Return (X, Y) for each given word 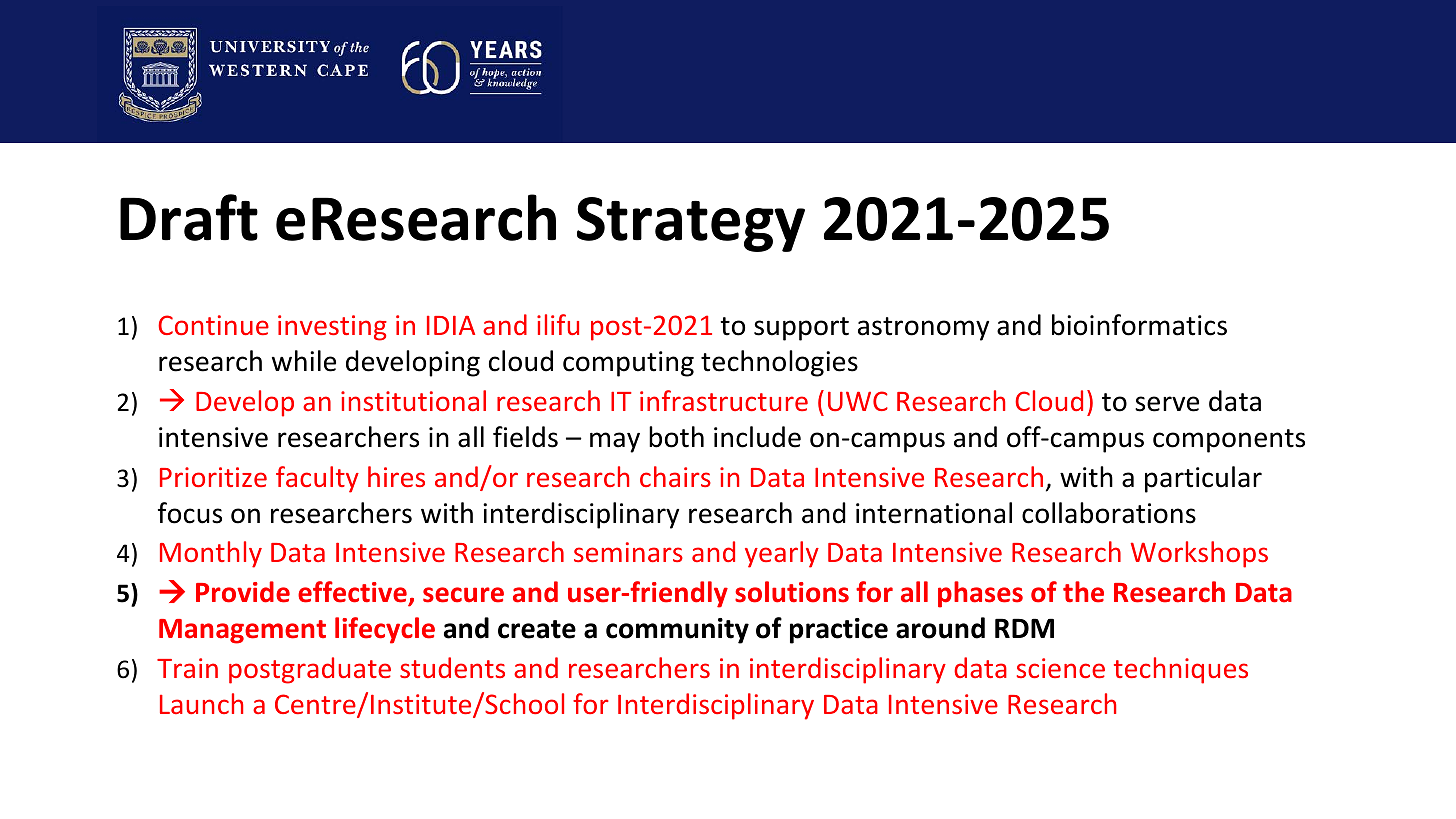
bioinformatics (1139, 325)
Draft (189, 217)
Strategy (691, 224)
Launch (201, 703)
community (677, 631)
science (1061, 668)
